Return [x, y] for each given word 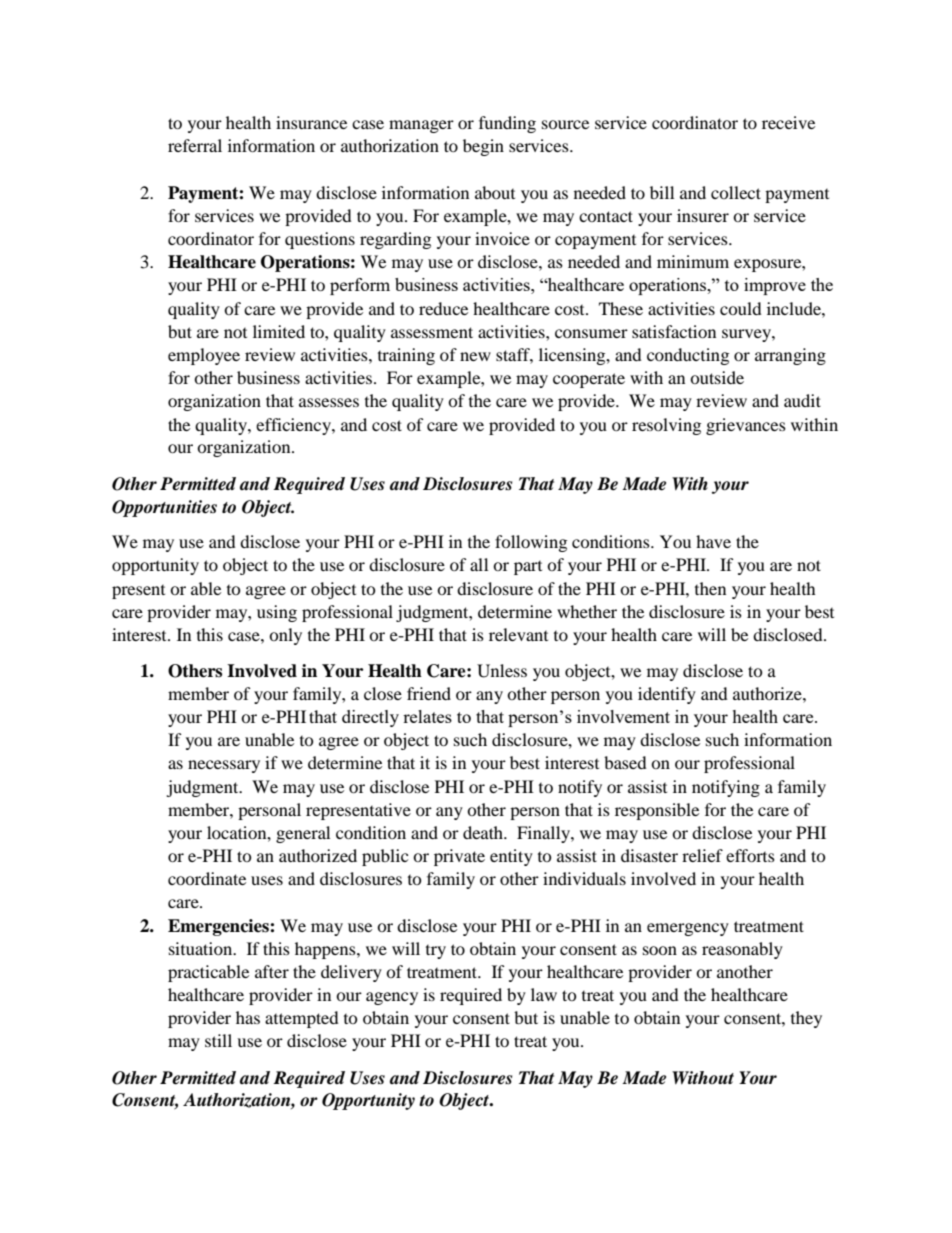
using [277, 613]
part [528, 568]
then [710, 588]
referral [195, 145]
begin [483, 147]
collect [736, 192]
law [544, 994]
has [248, 1017]
